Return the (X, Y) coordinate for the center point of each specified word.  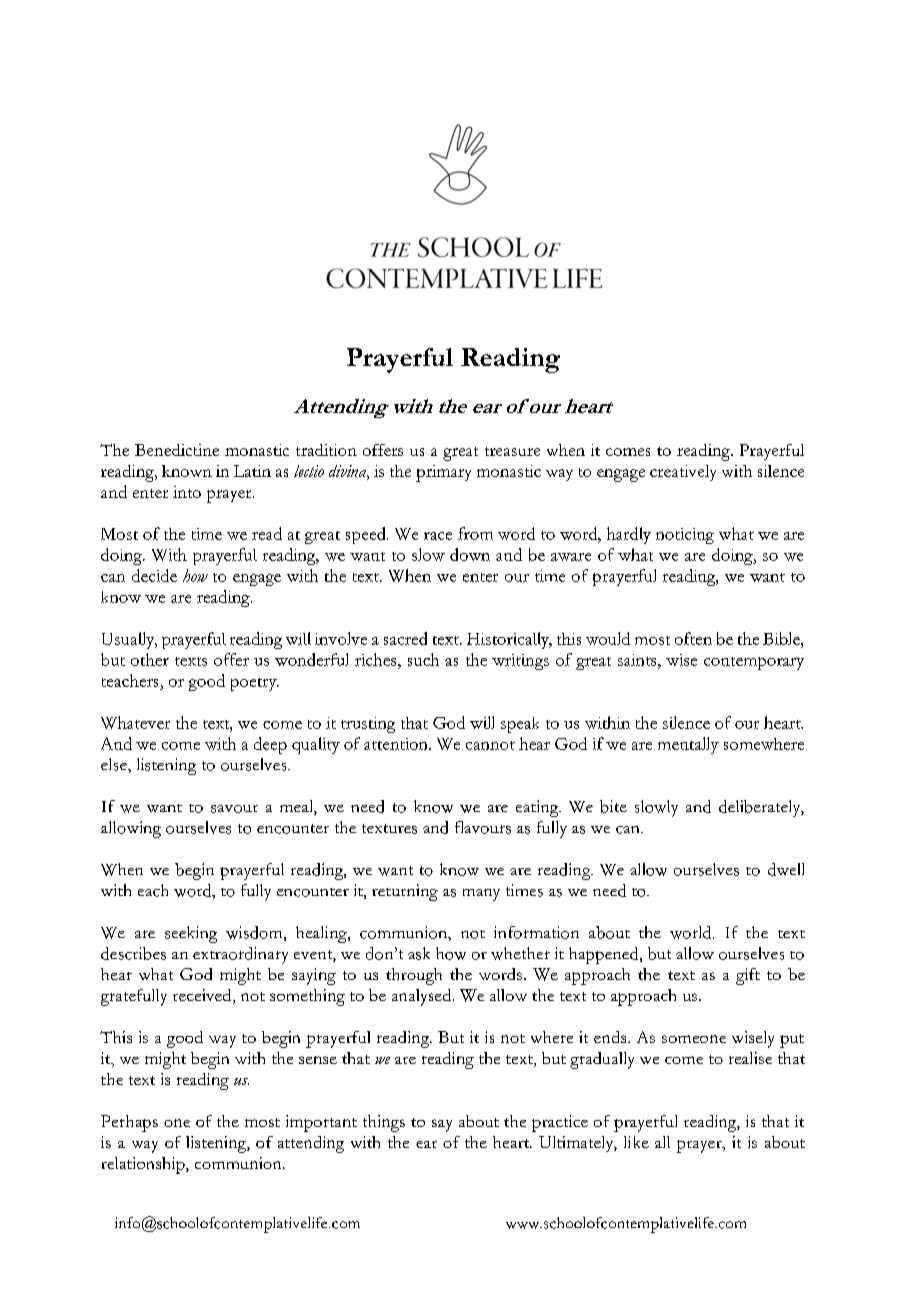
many (481, 895)
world (692, 932)
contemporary (754, 663)
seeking (191, 934)
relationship (144, 1165)
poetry (255, 684)
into (187, 492)
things (384, 1123)
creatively (683, 473)
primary (443, 473)
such (423, 659)
